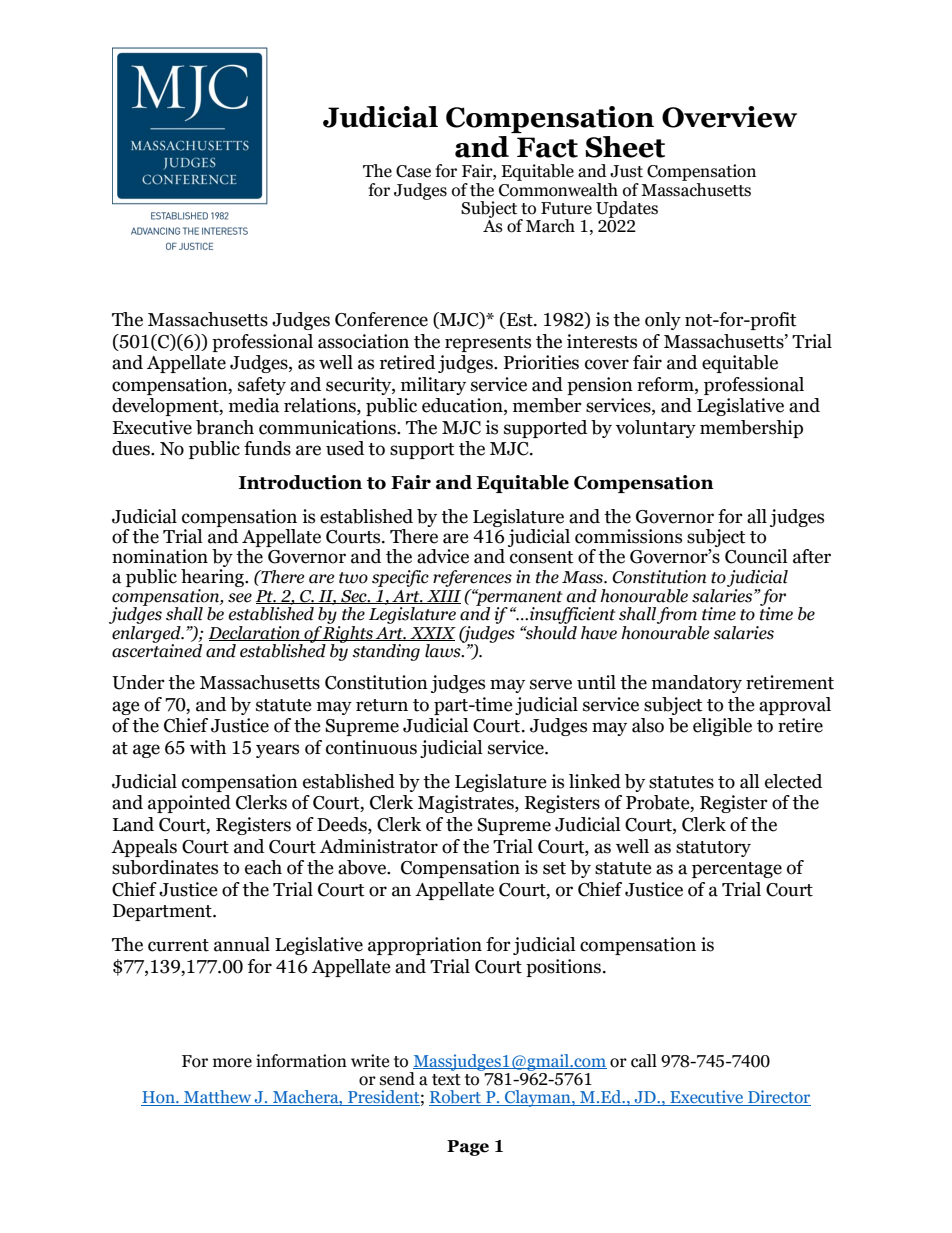 The width and height of the image is (952, 1233). I want to click on Overview, so click(729, 117).
